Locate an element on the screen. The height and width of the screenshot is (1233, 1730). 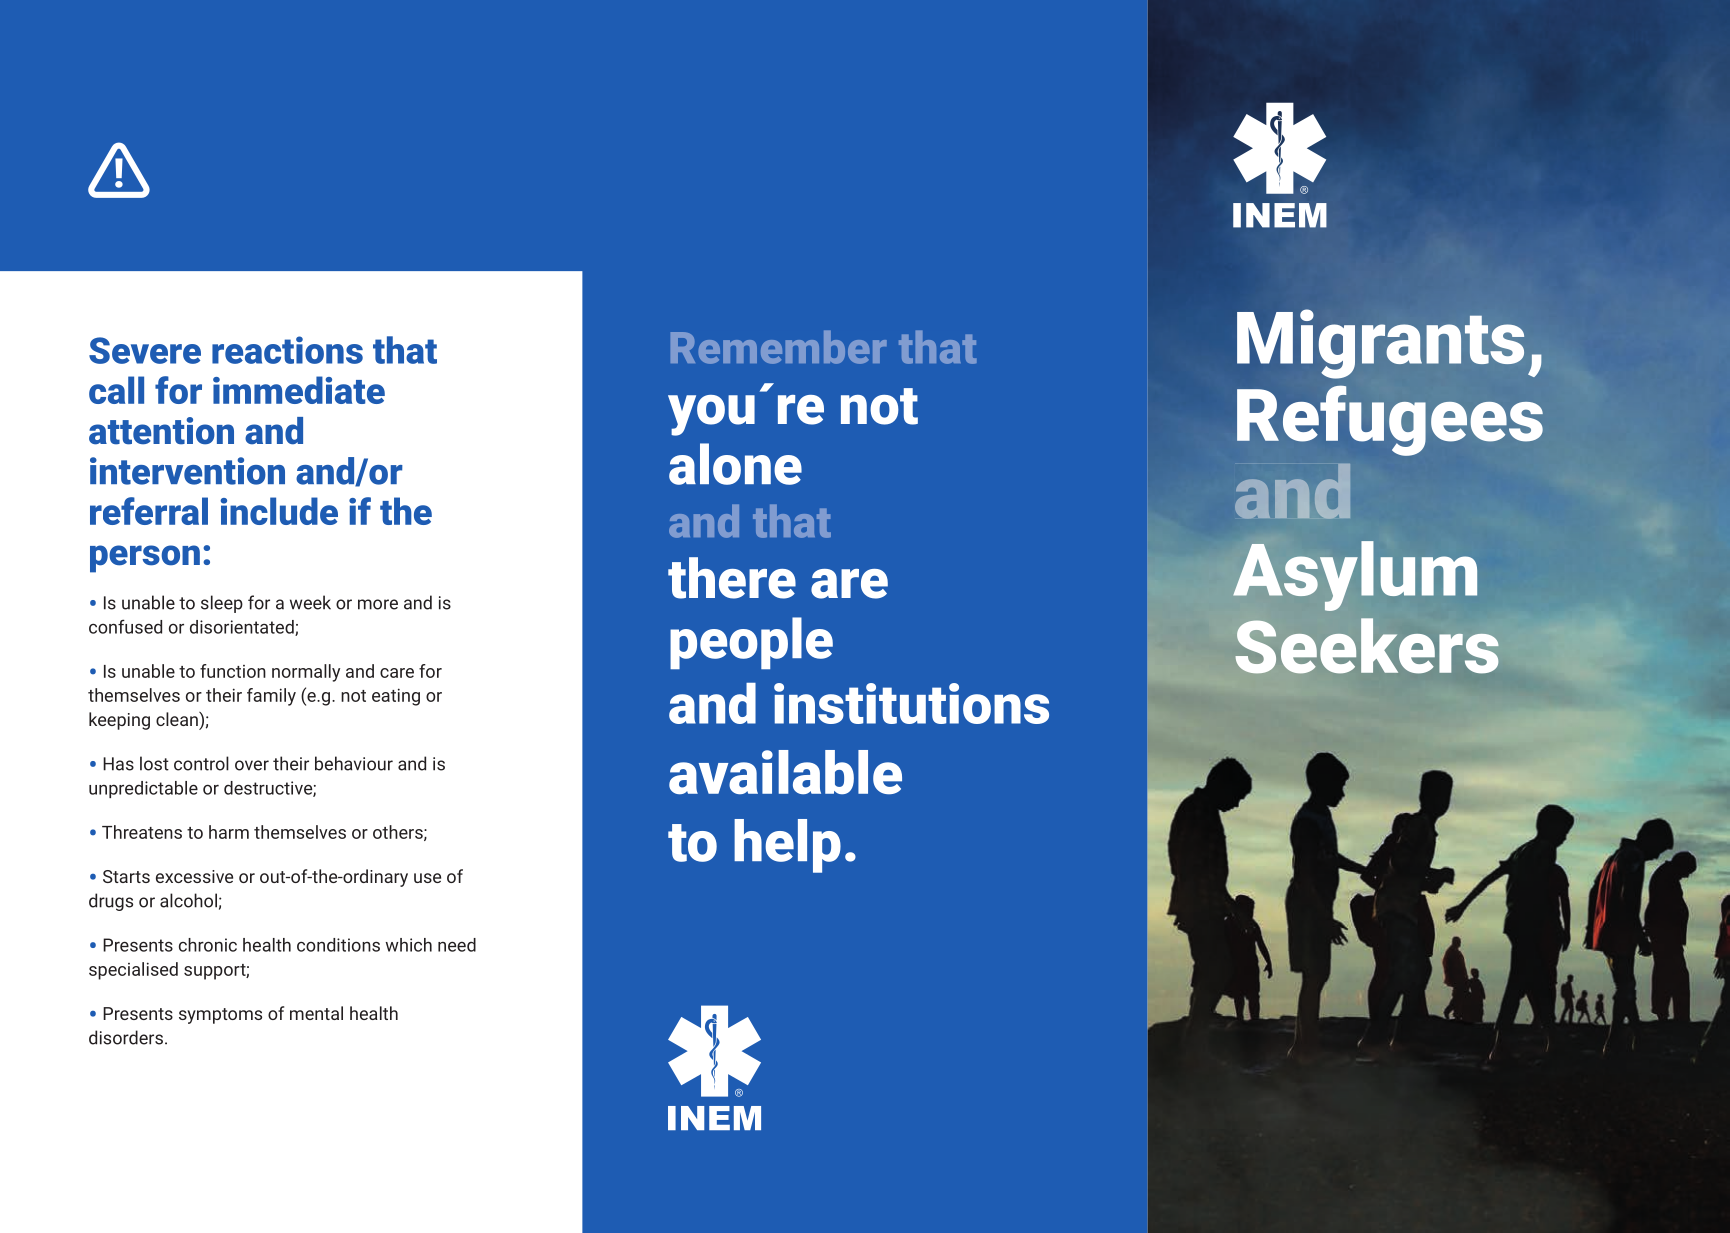
Remember is located at coordinates (779, 347).
